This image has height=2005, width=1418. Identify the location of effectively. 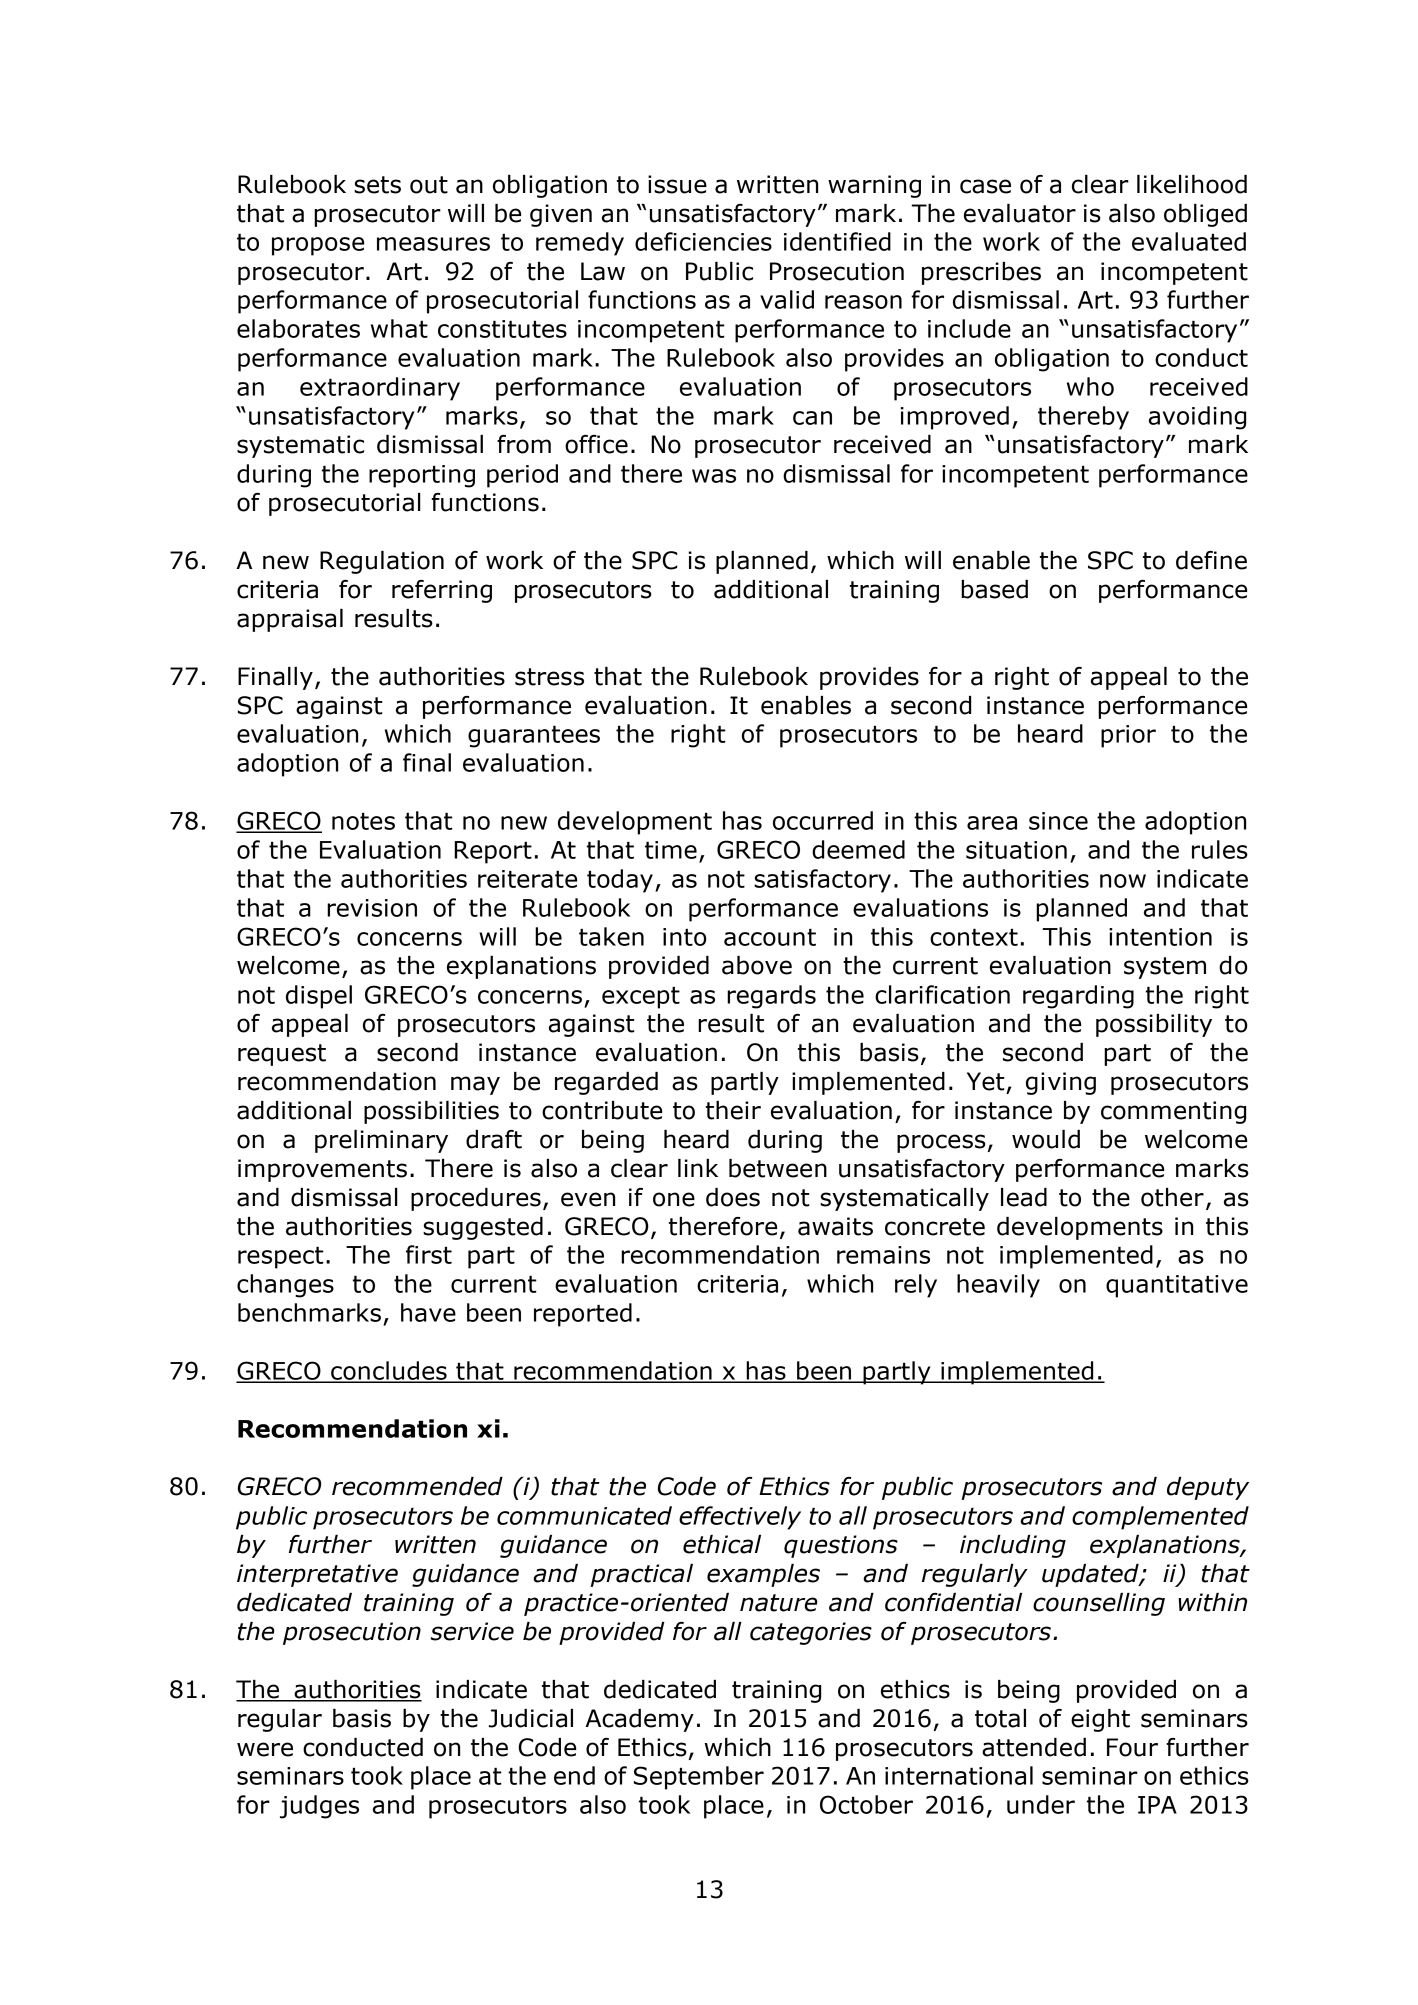
(740, 1518).
